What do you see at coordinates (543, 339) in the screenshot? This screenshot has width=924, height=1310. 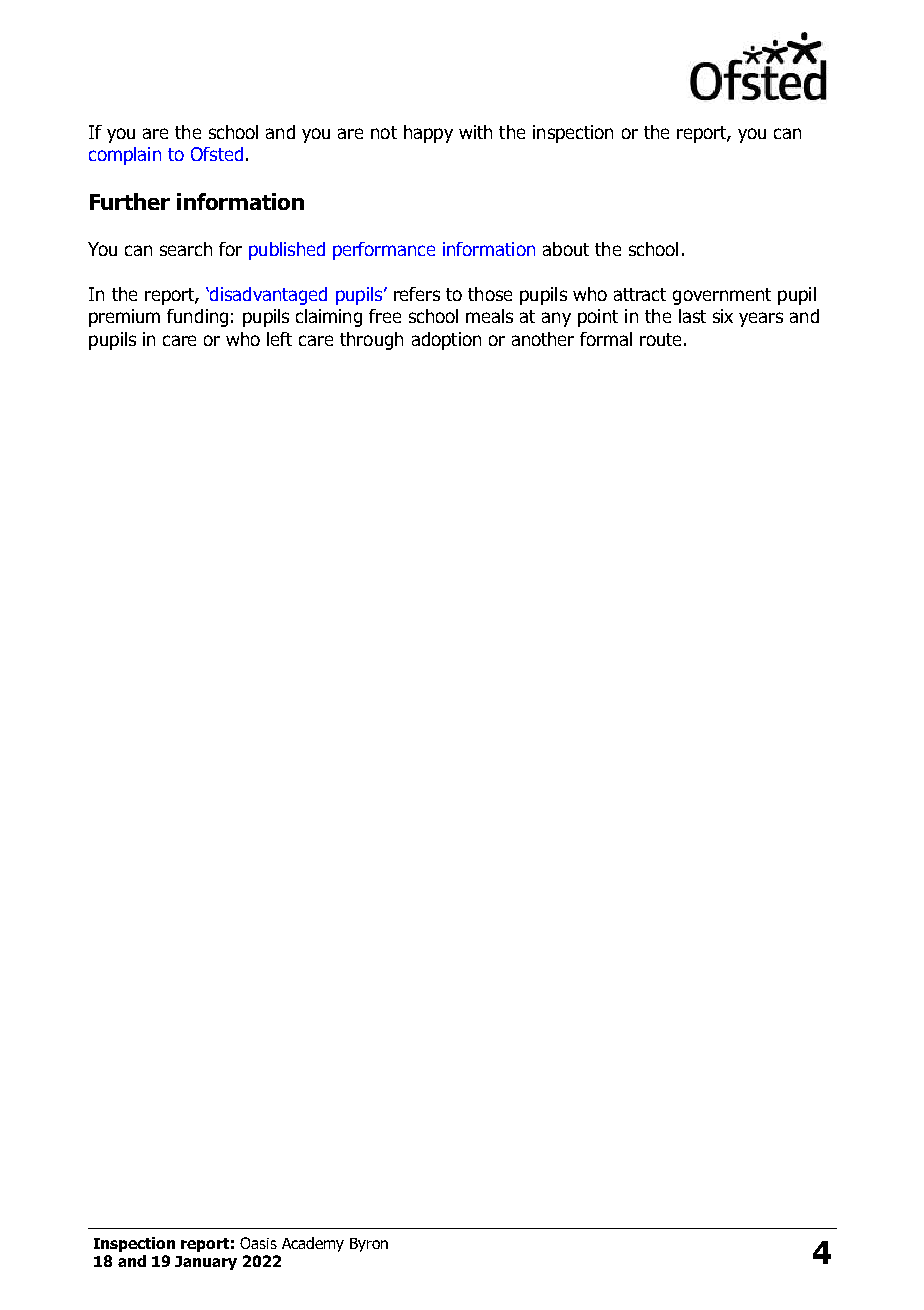 I see `another` at bounding box center [543, 339].
